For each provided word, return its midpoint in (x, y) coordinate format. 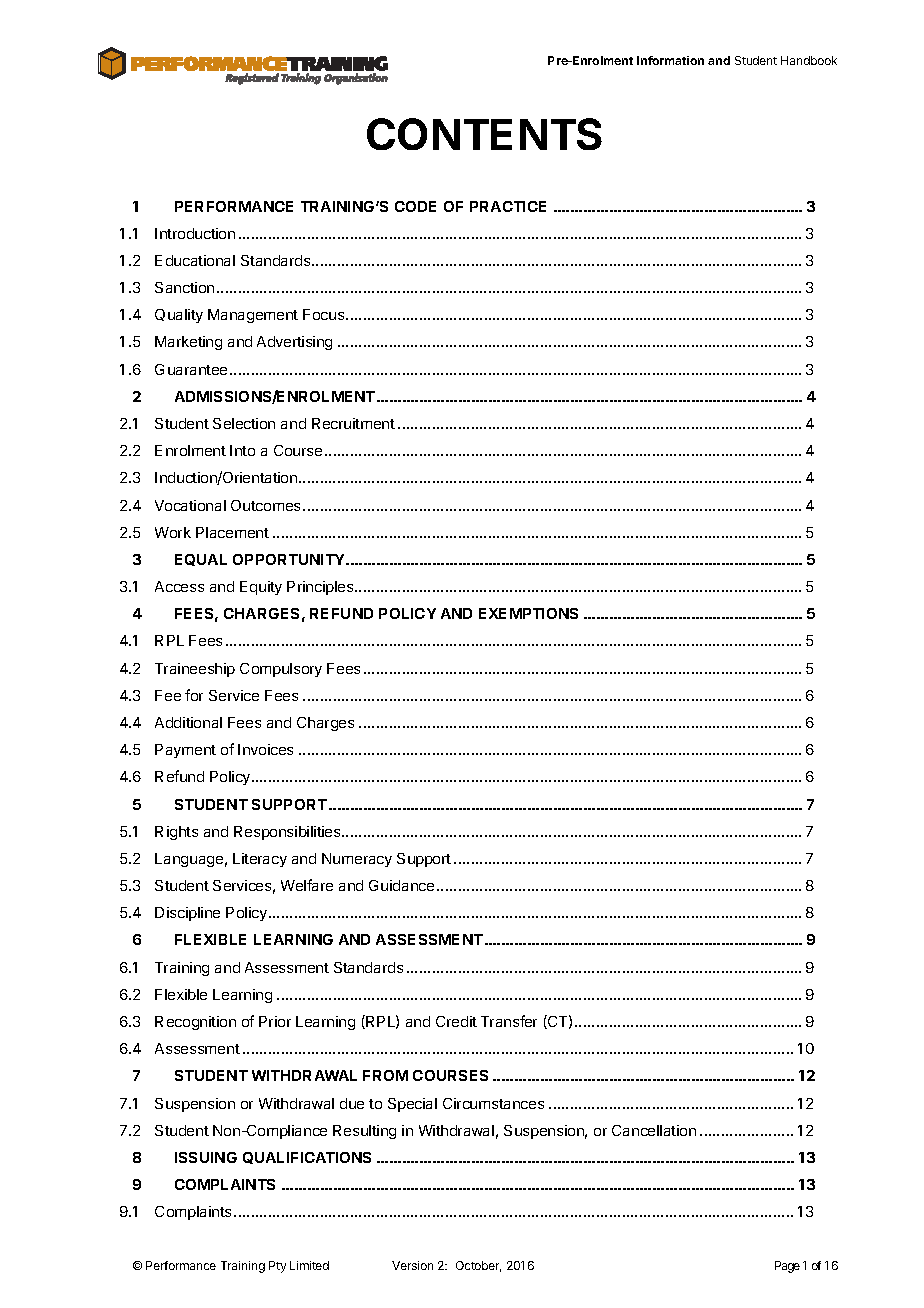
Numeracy (357, 860)
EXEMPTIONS (528, 613)
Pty (277, 1267)
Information (670, 60)
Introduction (195, 233)
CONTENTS (484, 134)
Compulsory (281, 670)
